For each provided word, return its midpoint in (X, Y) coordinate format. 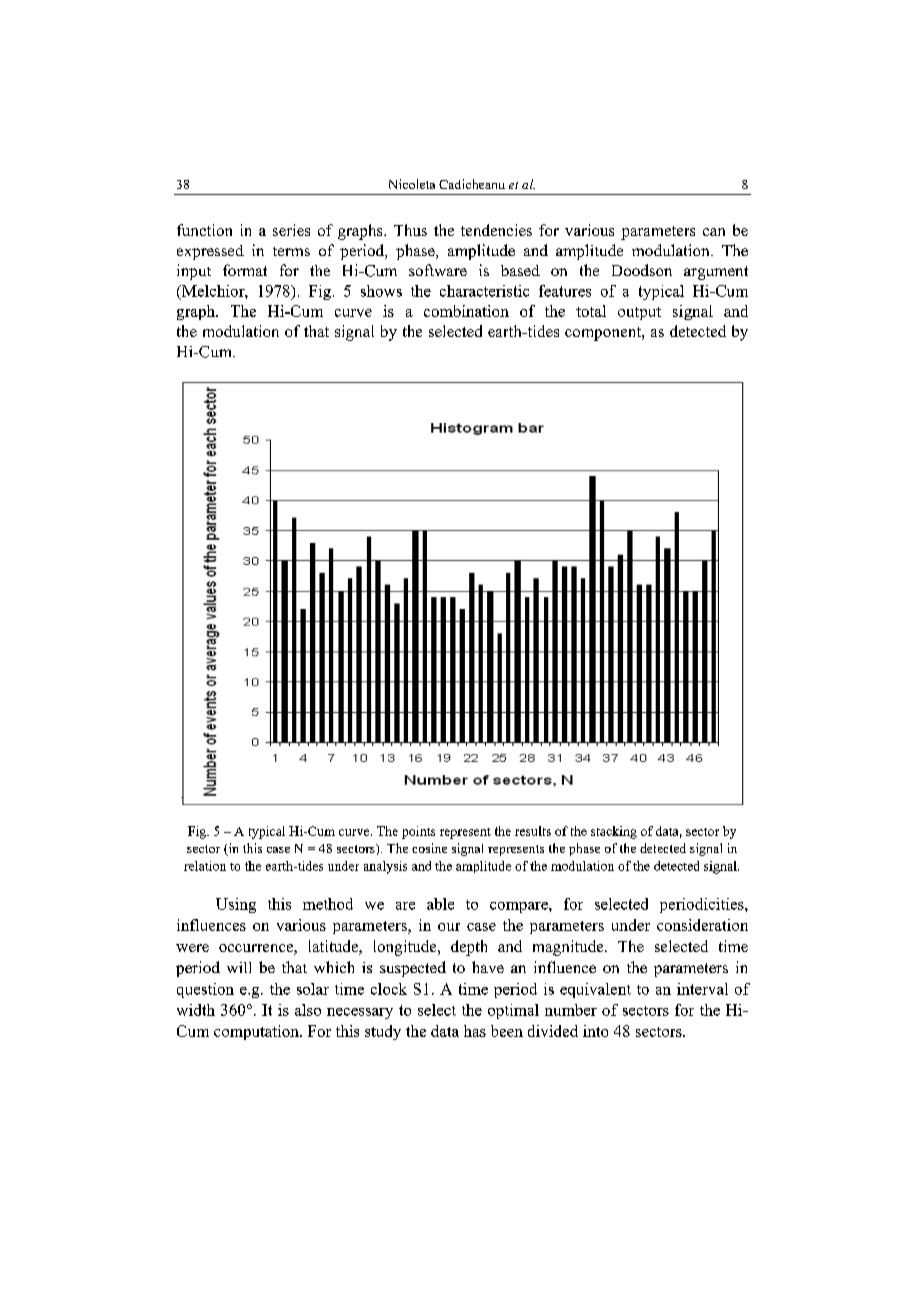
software (438, 270)
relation (205, 866)
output (639, 313)
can (714, 232)
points (418, 832)
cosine (429, 848)
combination (466, 311)
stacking (614, 832)
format (245, 270)
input (194, 272)
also (308, 1010)
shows (381, 291)
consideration (702, 925)
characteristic (484, 291)
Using (236, 905)
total (591, 311)
